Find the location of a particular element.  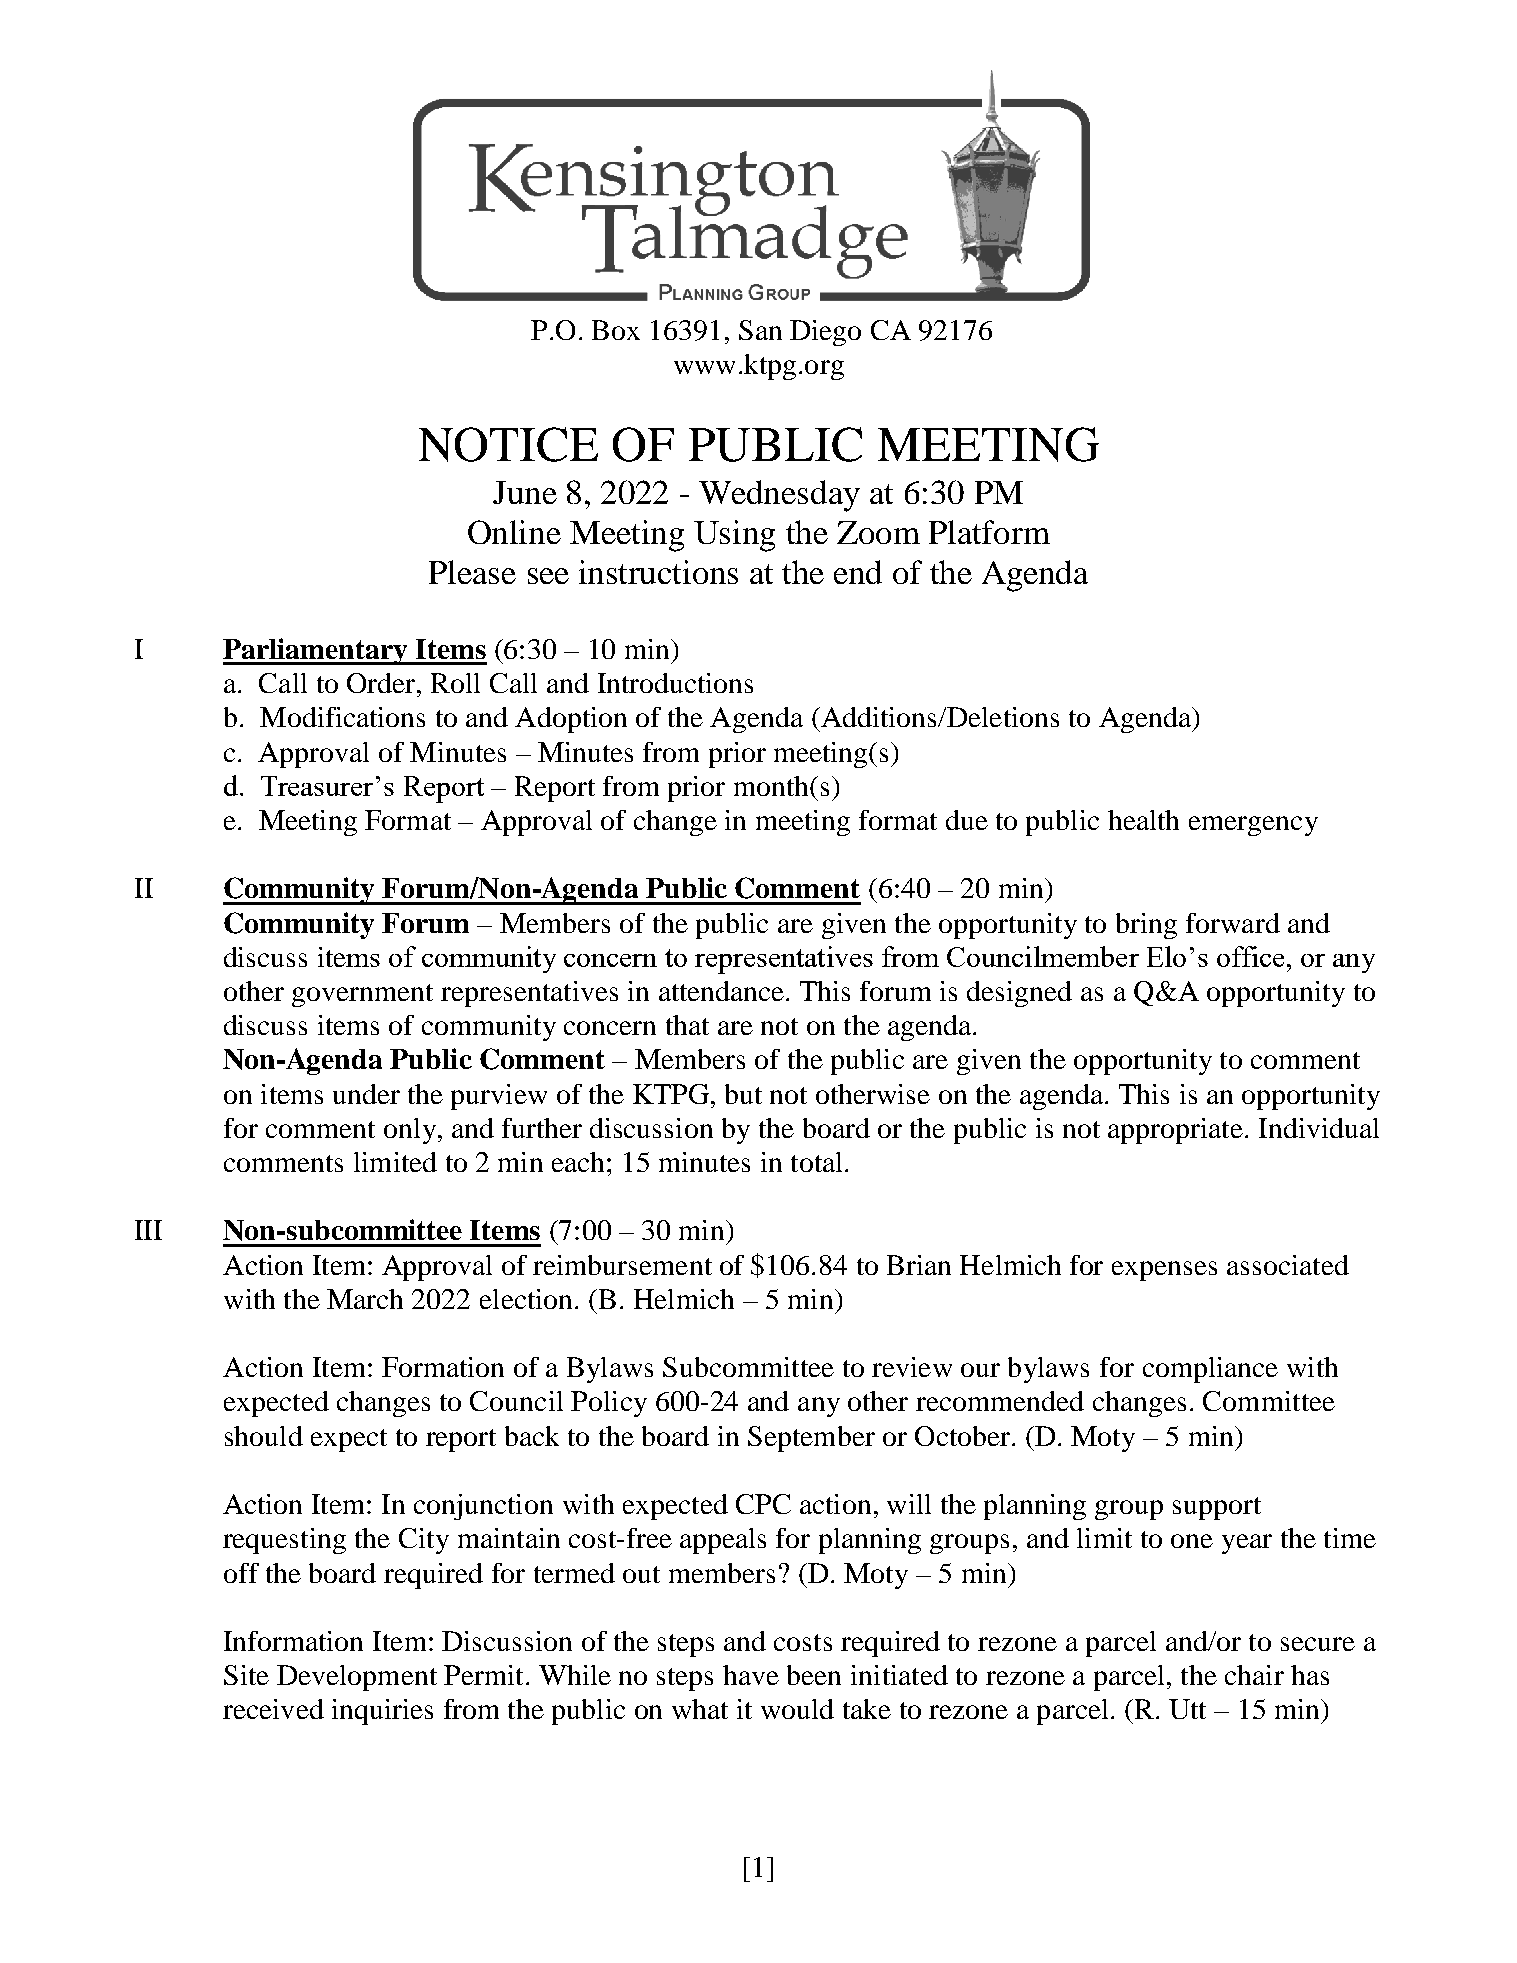

March is located at coordinates (365, 1299).
